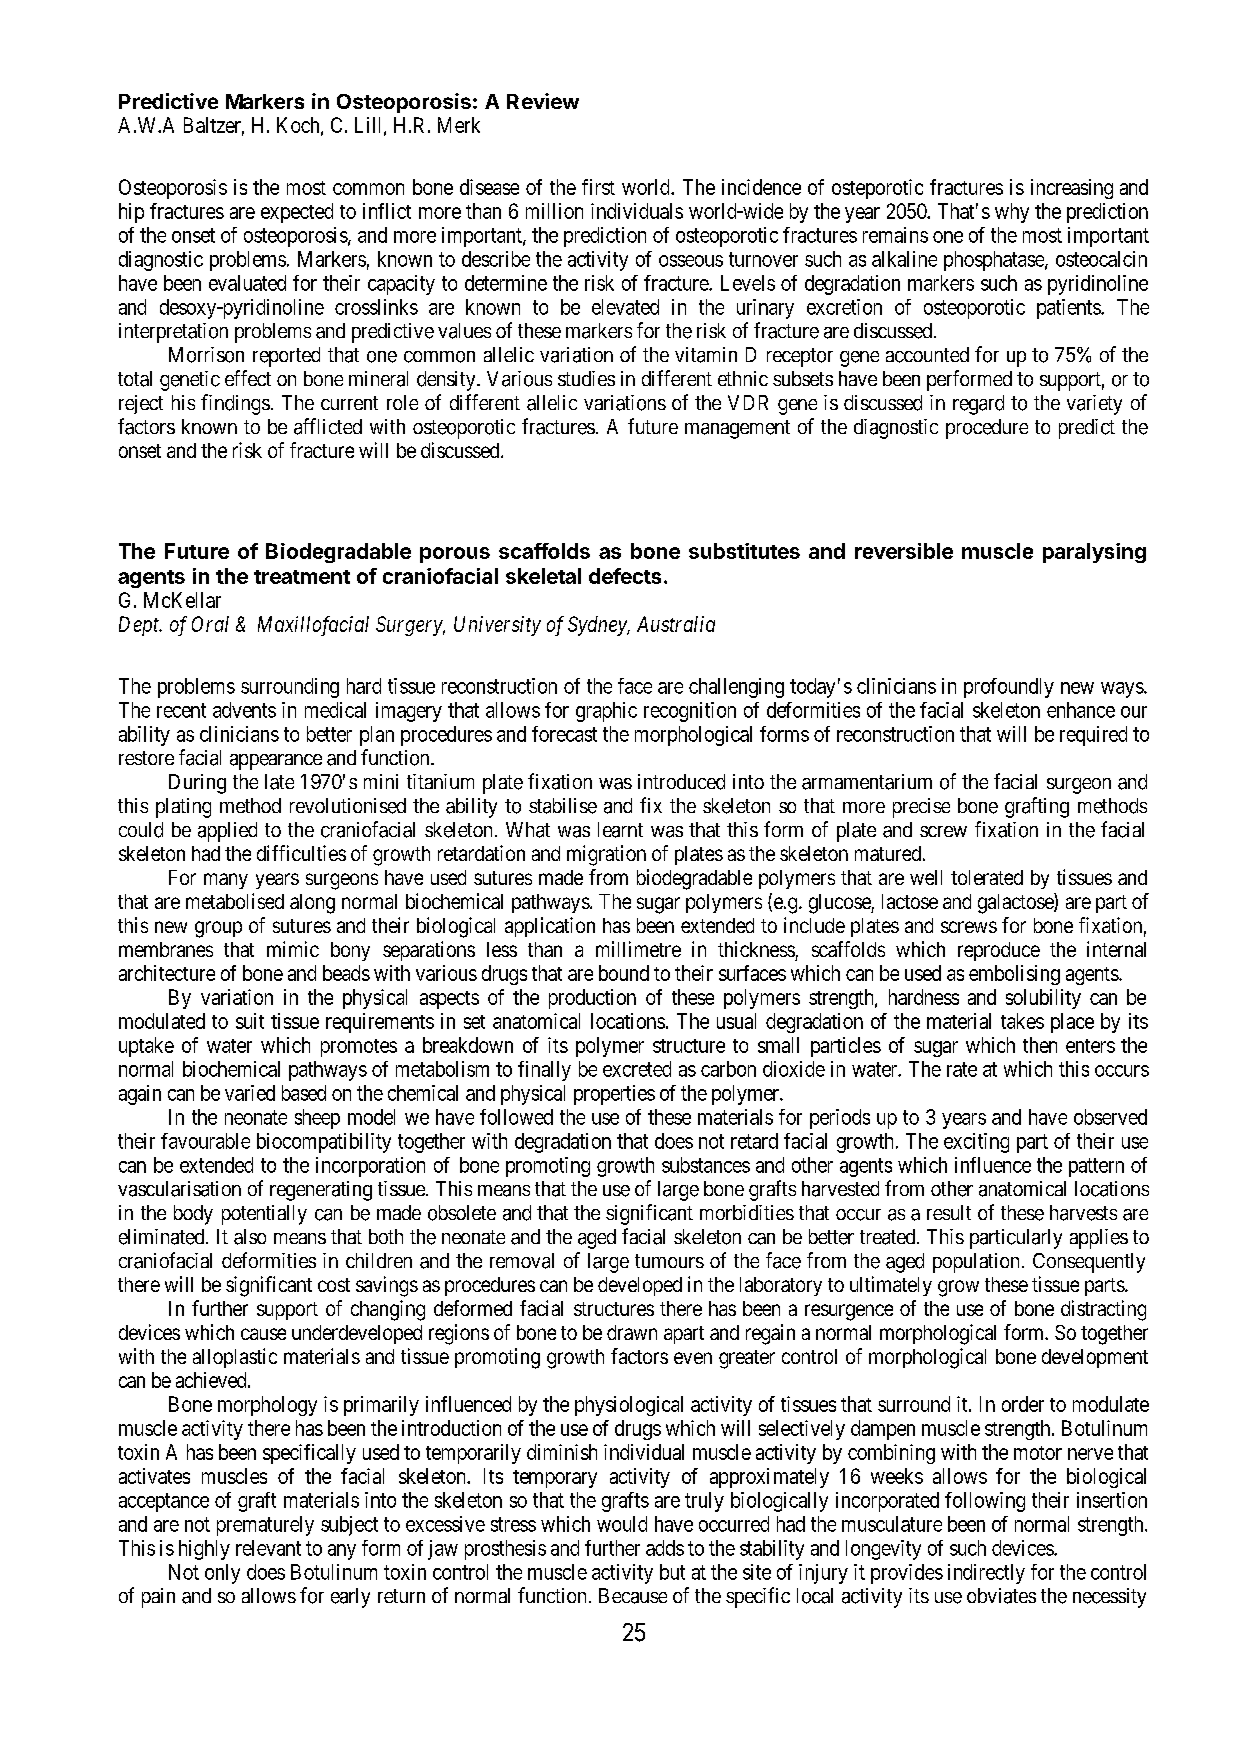  I want to click on relevant, so click(268, 1548).
